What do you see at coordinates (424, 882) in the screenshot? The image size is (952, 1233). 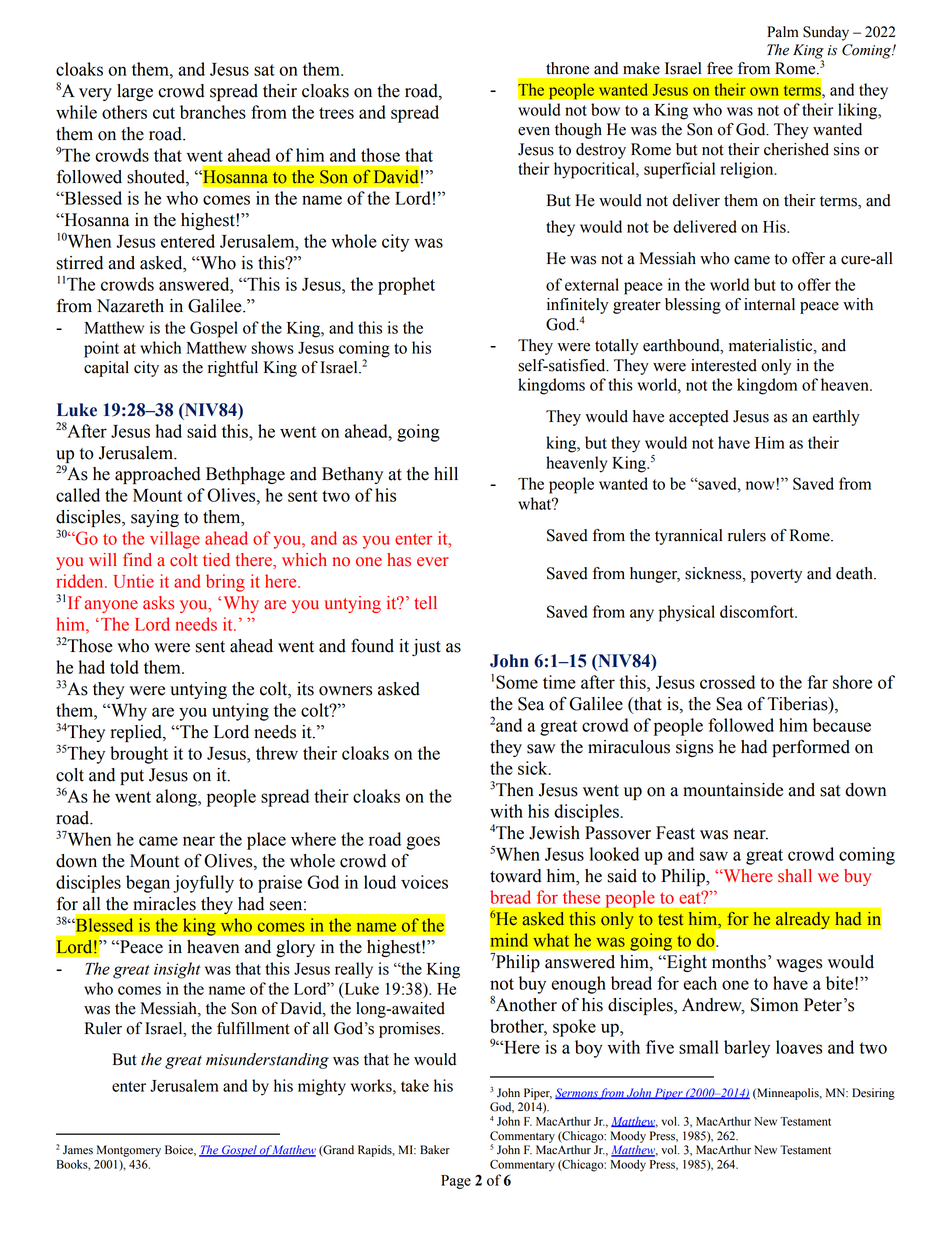 I see `voices` at bounding box center [424, 882].
